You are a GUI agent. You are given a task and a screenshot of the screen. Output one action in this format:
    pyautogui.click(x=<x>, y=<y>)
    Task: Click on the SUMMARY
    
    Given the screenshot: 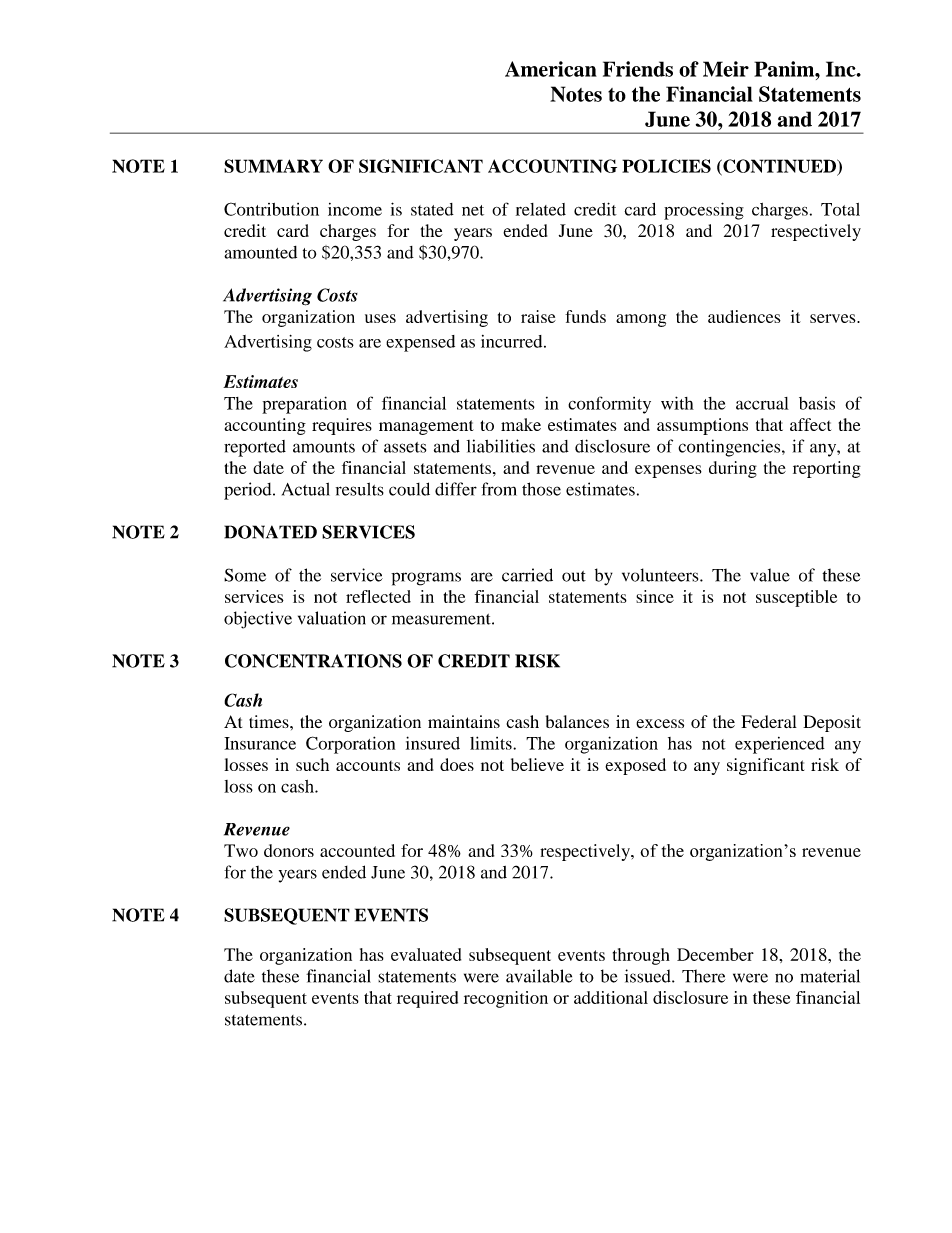 What is the action you would take?
    pyautogui.click(x=273, y=166)
